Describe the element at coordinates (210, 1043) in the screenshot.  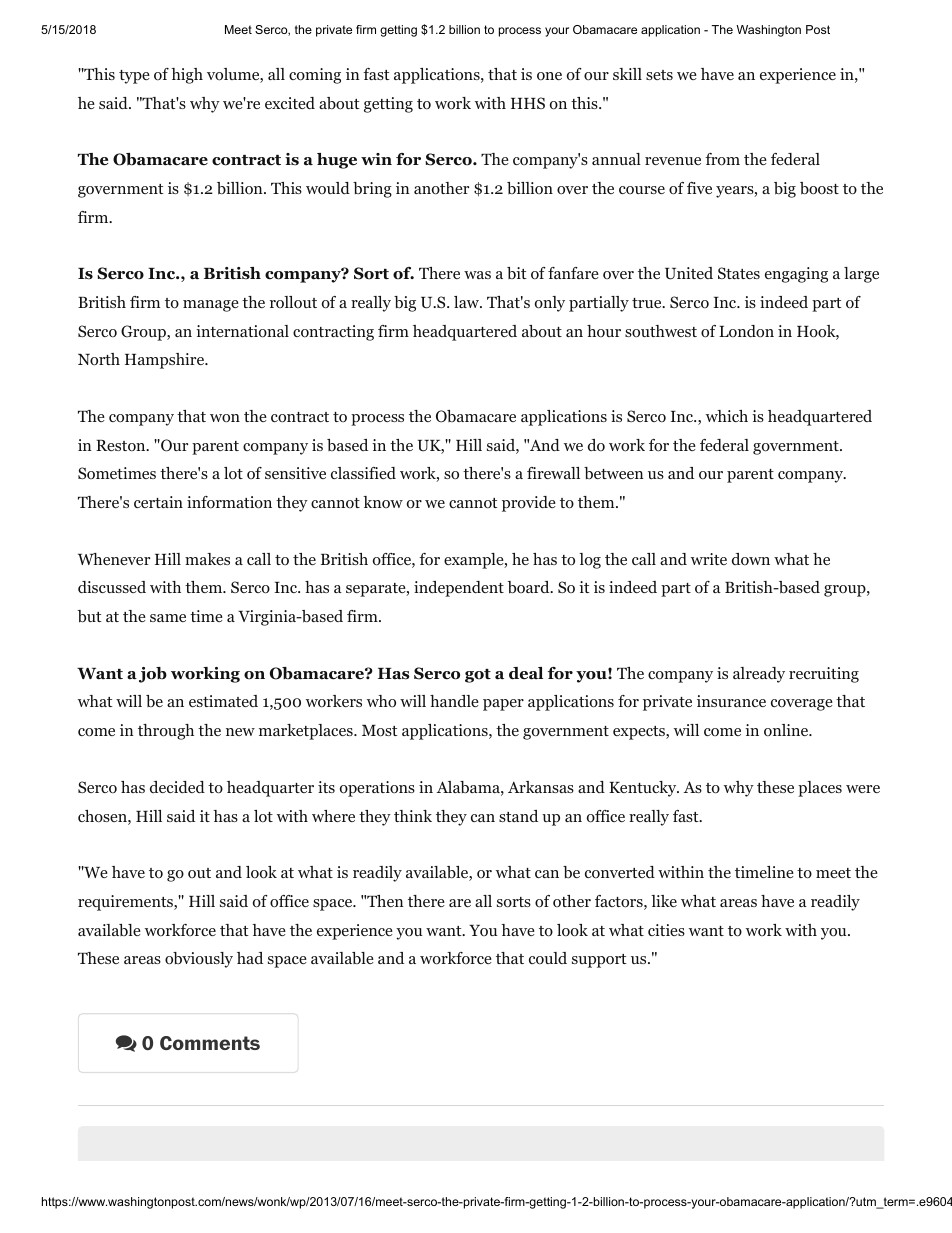
I see `Comments` at that location.
